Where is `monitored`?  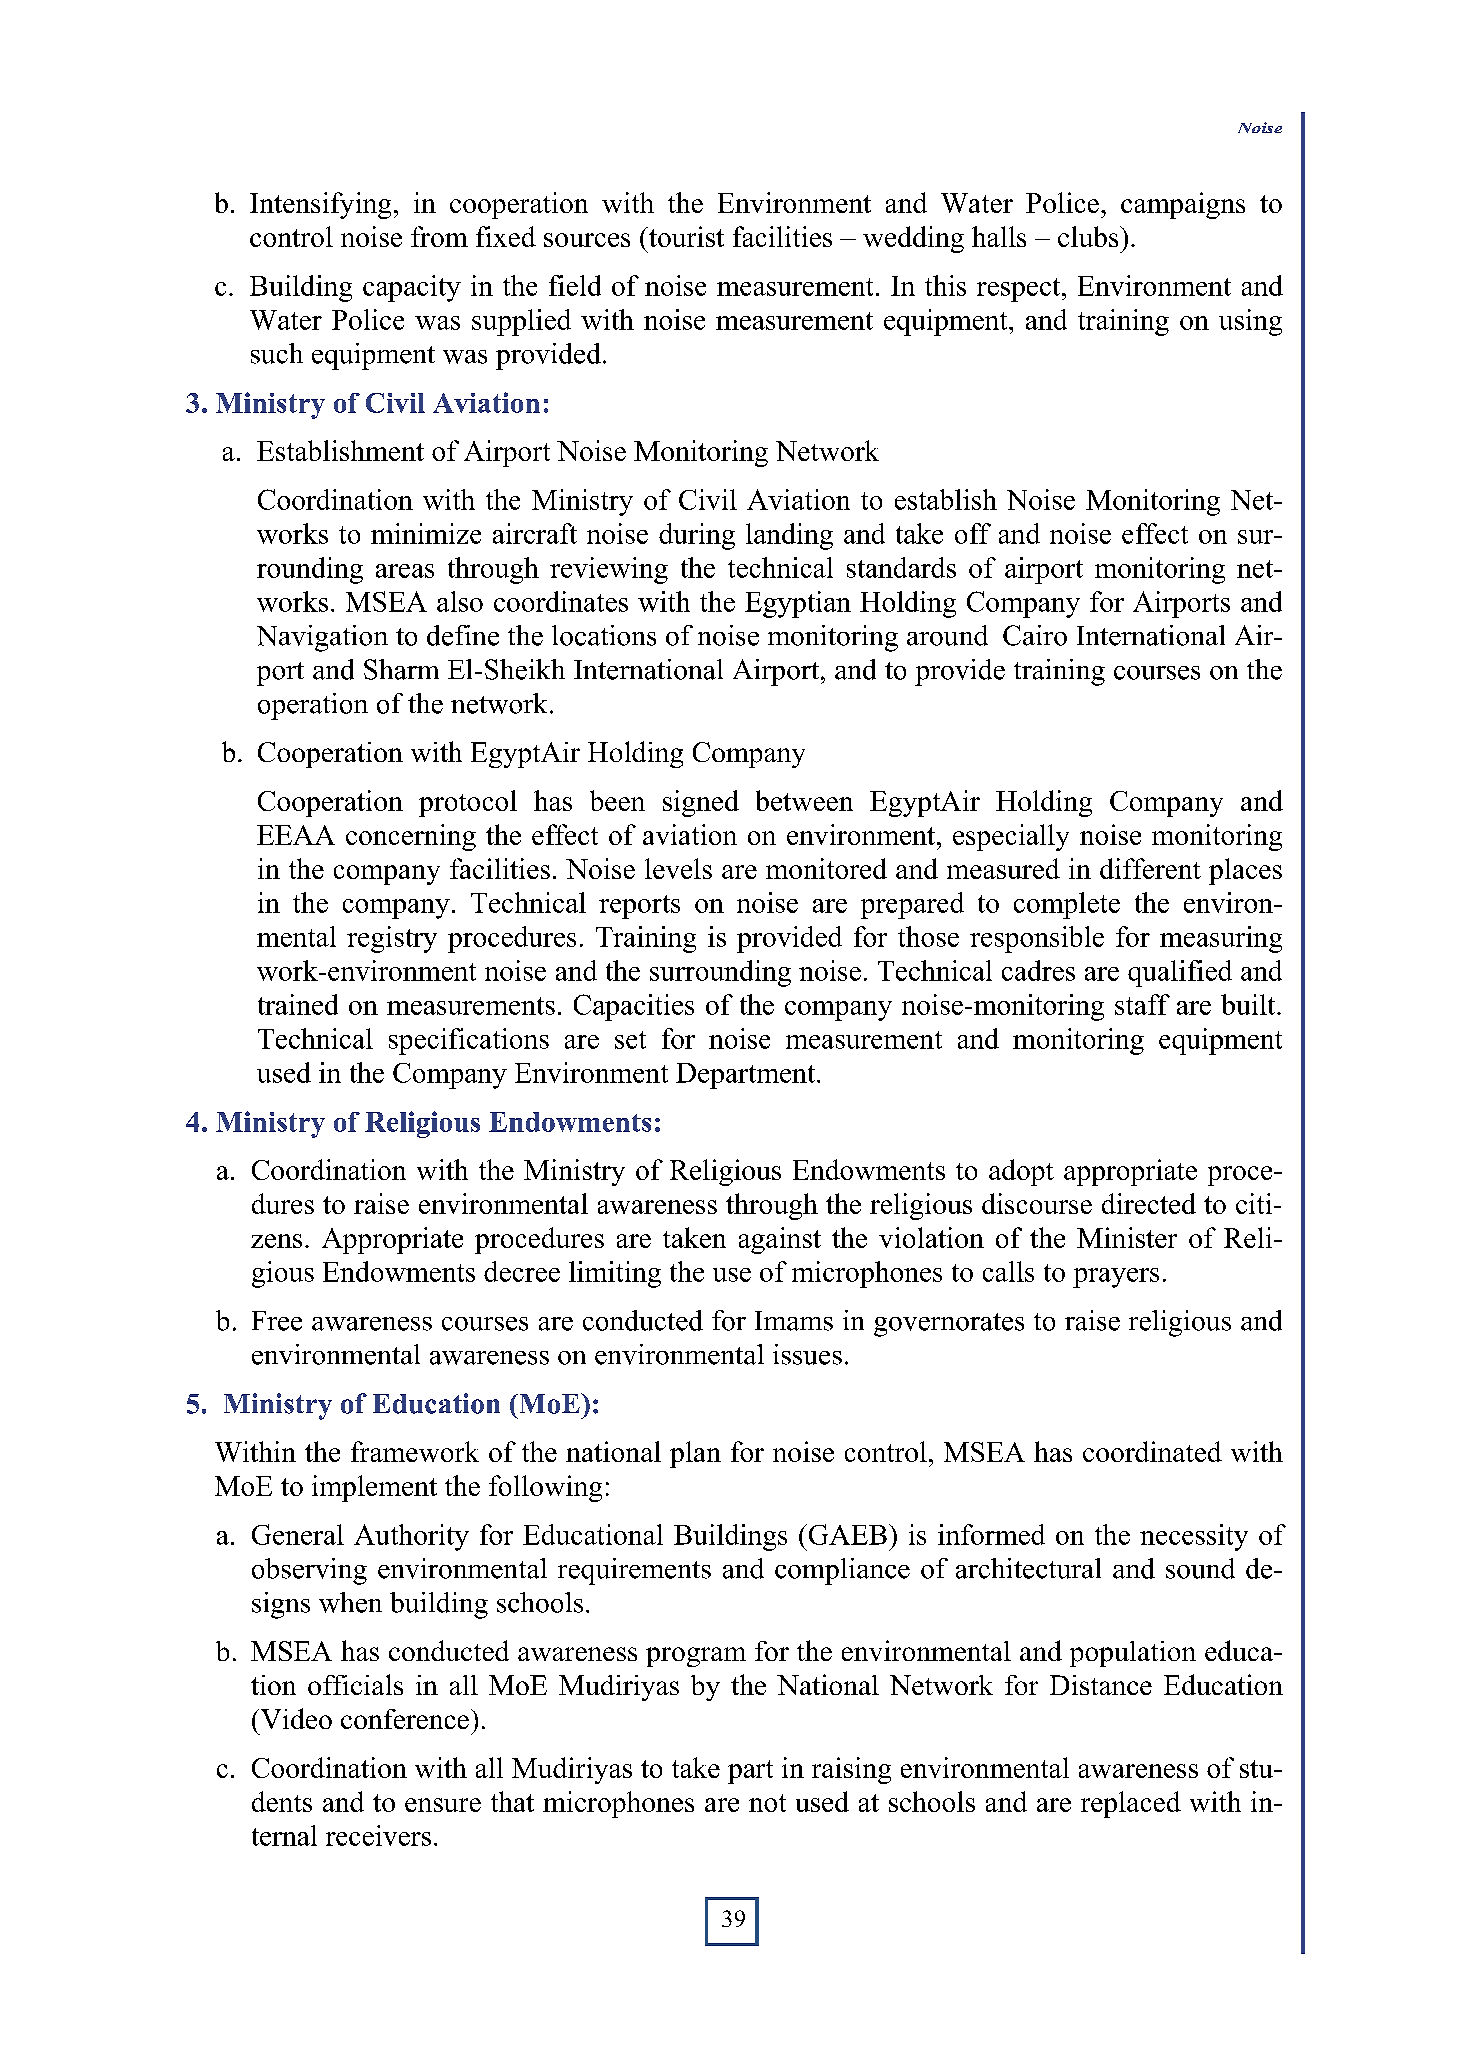 monitored is located at coordinates (826, 868).
